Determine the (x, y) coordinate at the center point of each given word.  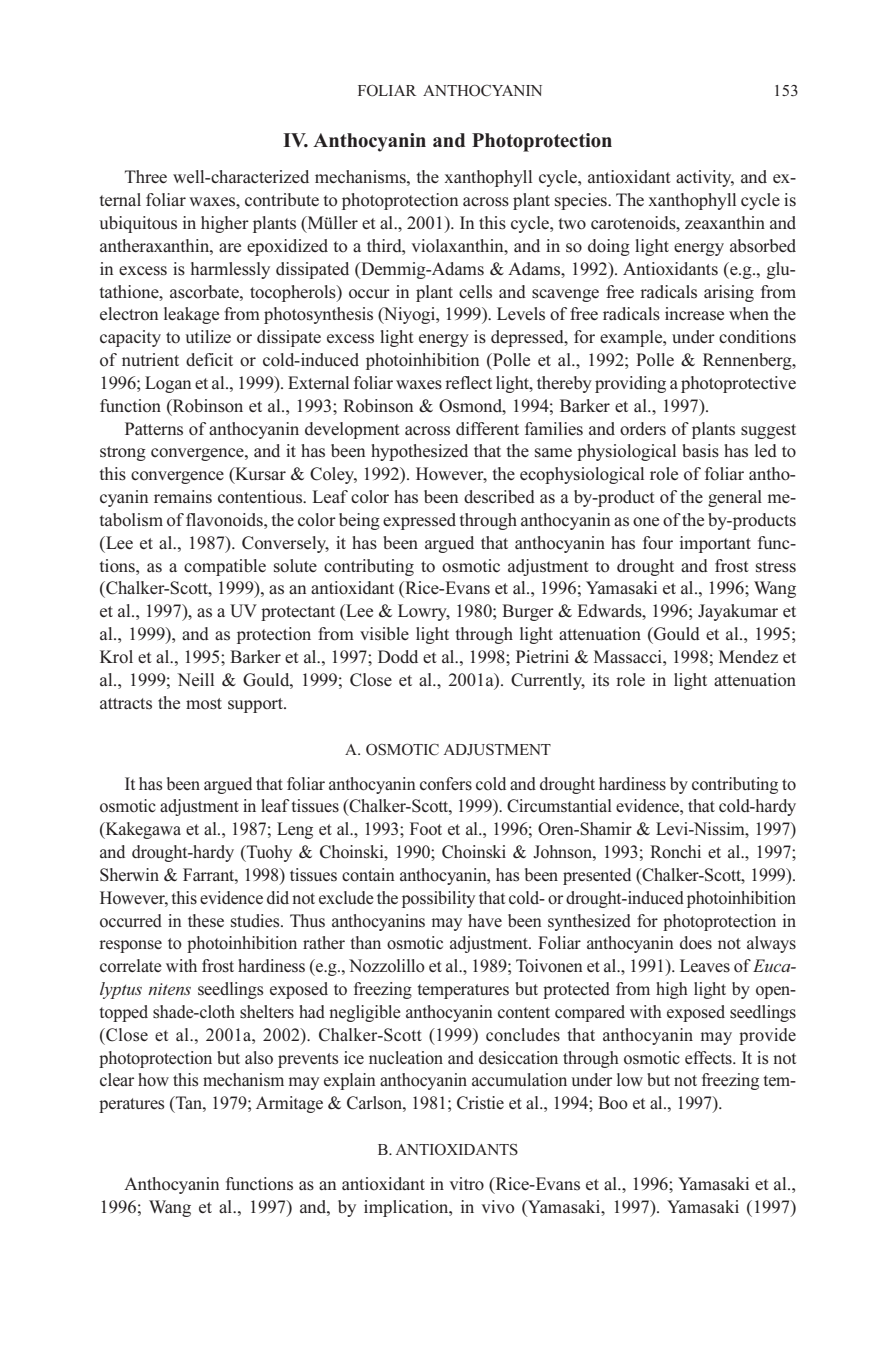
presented (597, 876)
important (715, 544)
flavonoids (225, 520)
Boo (613, 1103)
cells (475, 291)
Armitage (289, 1104)
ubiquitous (138, 224)
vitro (466, 1184)
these (206, 920)
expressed (419, 521)
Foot (426, 829)
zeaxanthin (725, 222)
